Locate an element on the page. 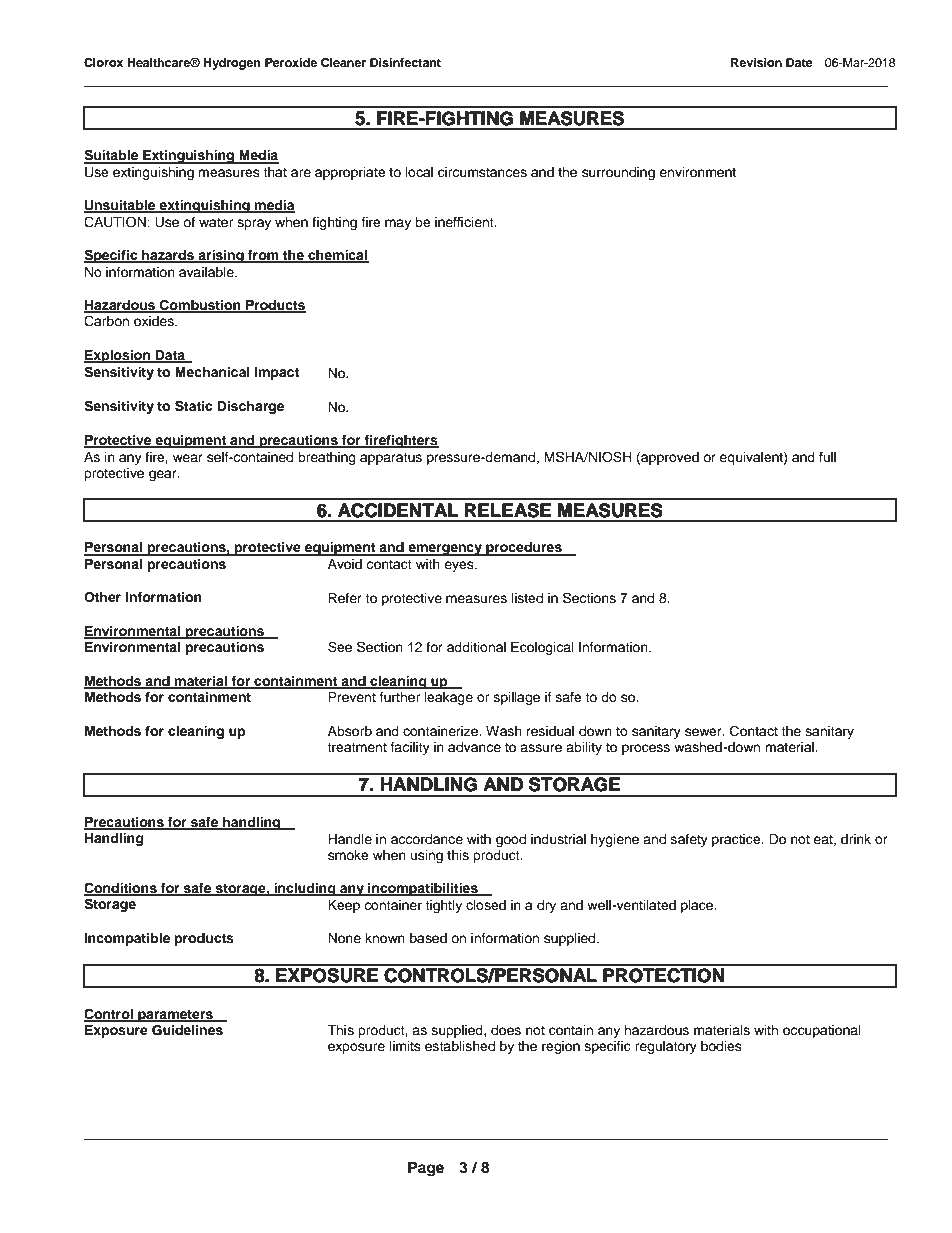 This image has width=952, height=1233. advance is located at coordinates (474, 747).
